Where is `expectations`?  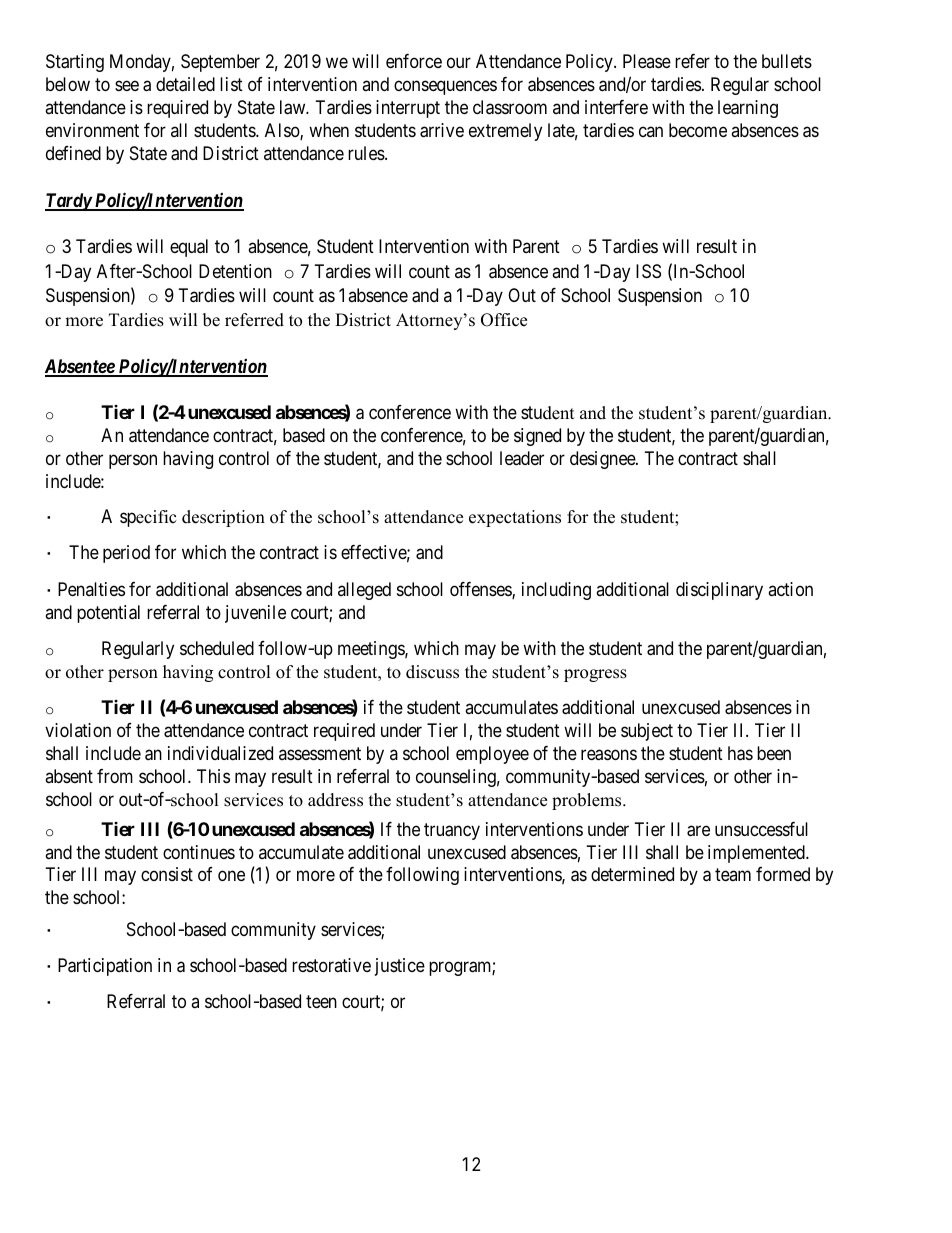
expectations is located at coordinates (515, 518).
